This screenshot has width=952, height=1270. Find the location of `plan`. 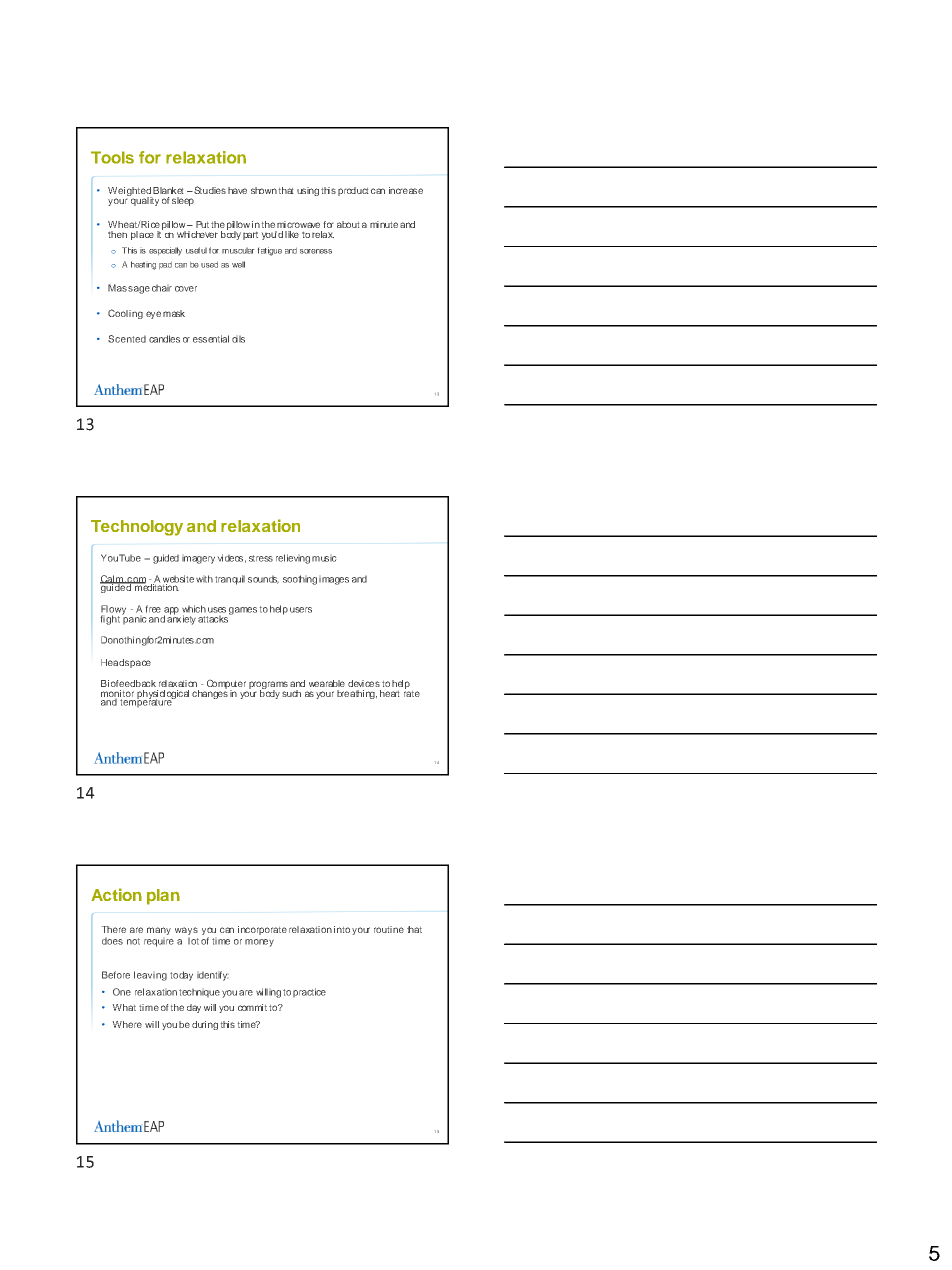

plan is located at coordinates (163, 897).
